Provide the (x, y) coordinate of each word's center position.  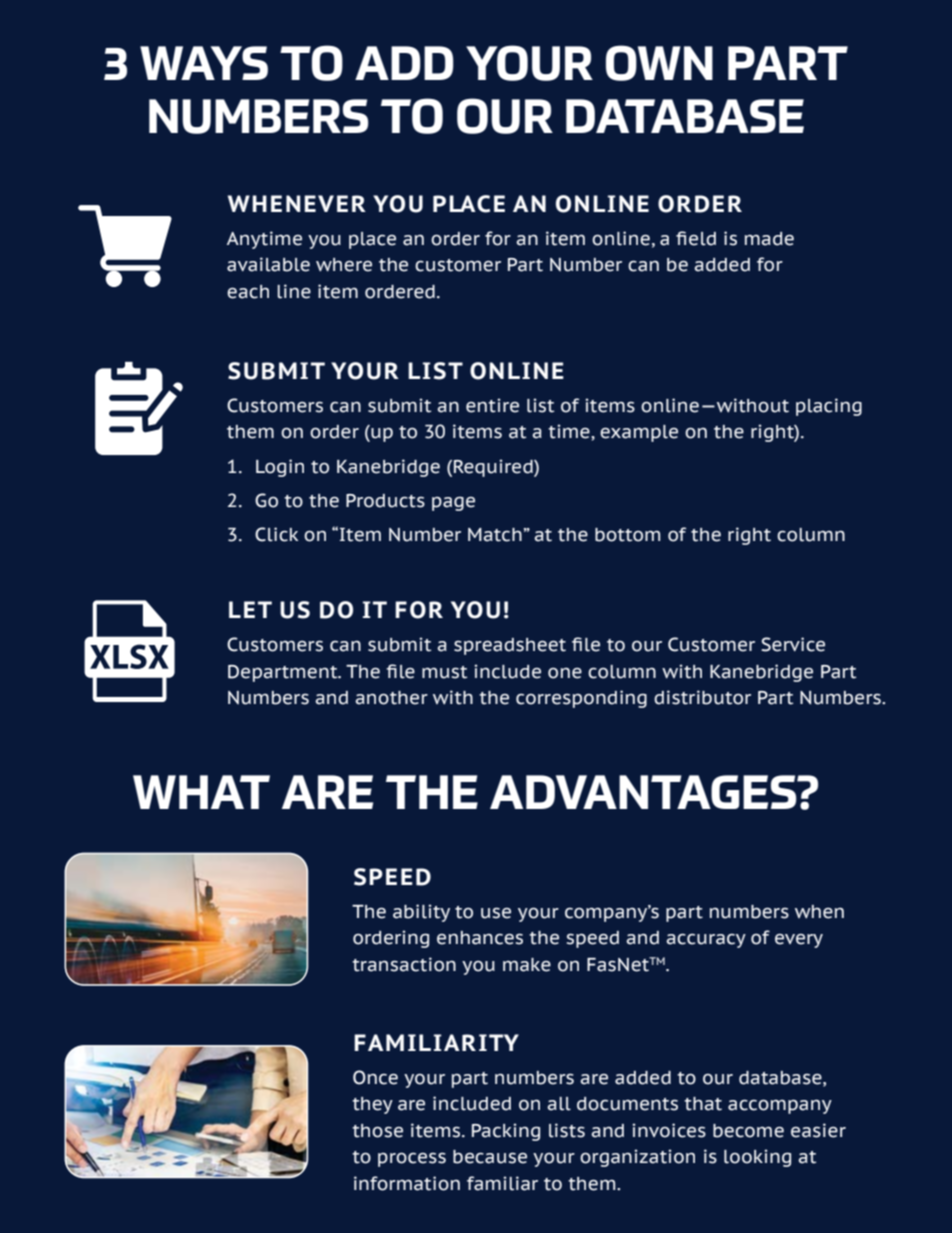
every (799, 941)
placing (829, 407)
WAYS (204, 63)
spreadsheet (510, 646)
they (372, 1105)
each (248, 292)
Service (793, 644)
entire (492, 405)
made (769, 239)
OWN (659, 63)
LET (250, 609)
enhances (480, 938)
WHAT (201, 792)
